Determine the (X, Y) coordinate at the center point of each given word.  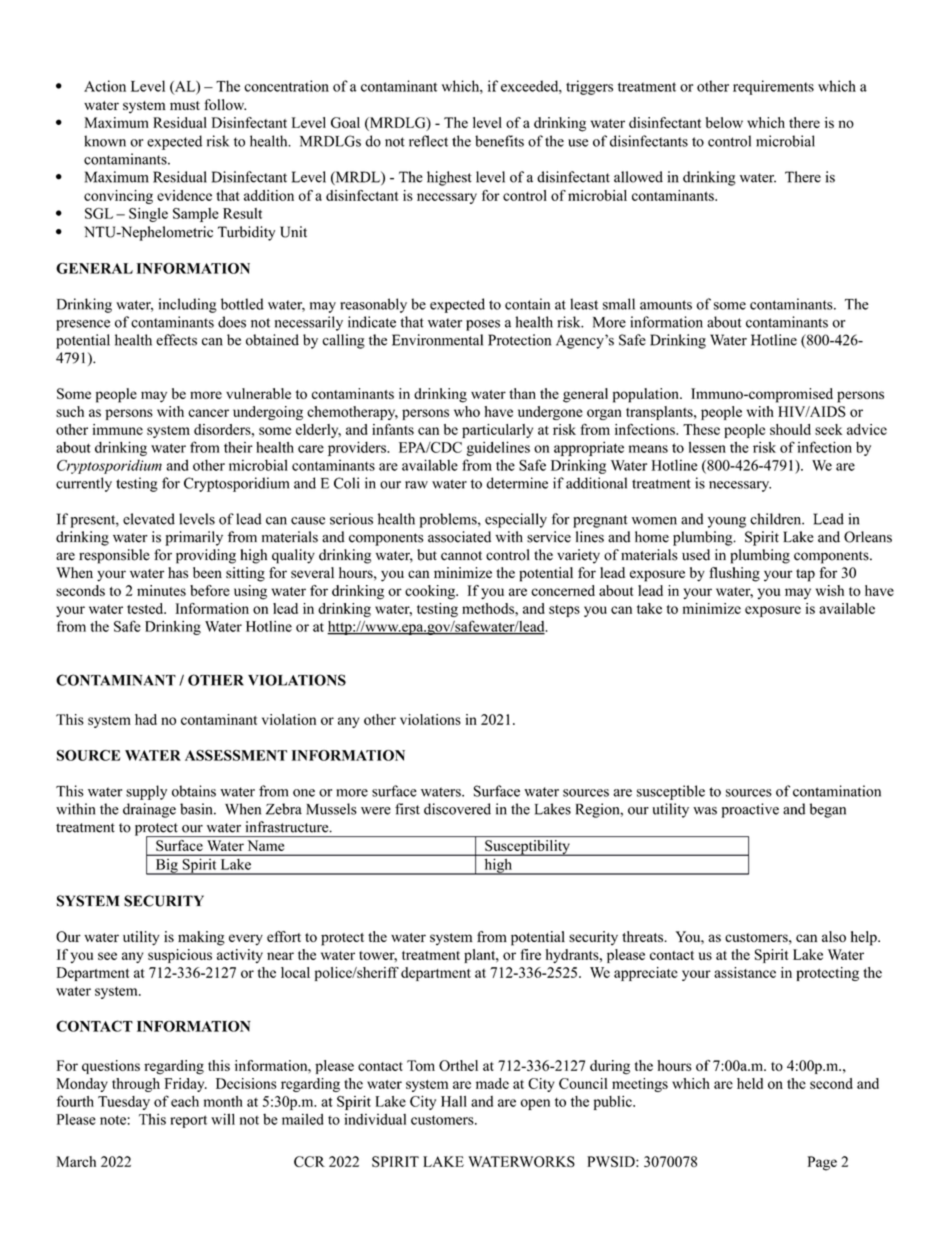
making (201, 938)
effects (176, 340)
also (834, 936)
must (185, 105)
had (146, 719)
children (777, 519)
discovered (457, 809)
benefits (499, 141)
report (188, 1121)
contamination (837, 791)
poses (483, 325)
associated (459, 537)
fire (531, 954)
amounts (666, 305)
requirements (773, 87)
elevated (149, 519)
